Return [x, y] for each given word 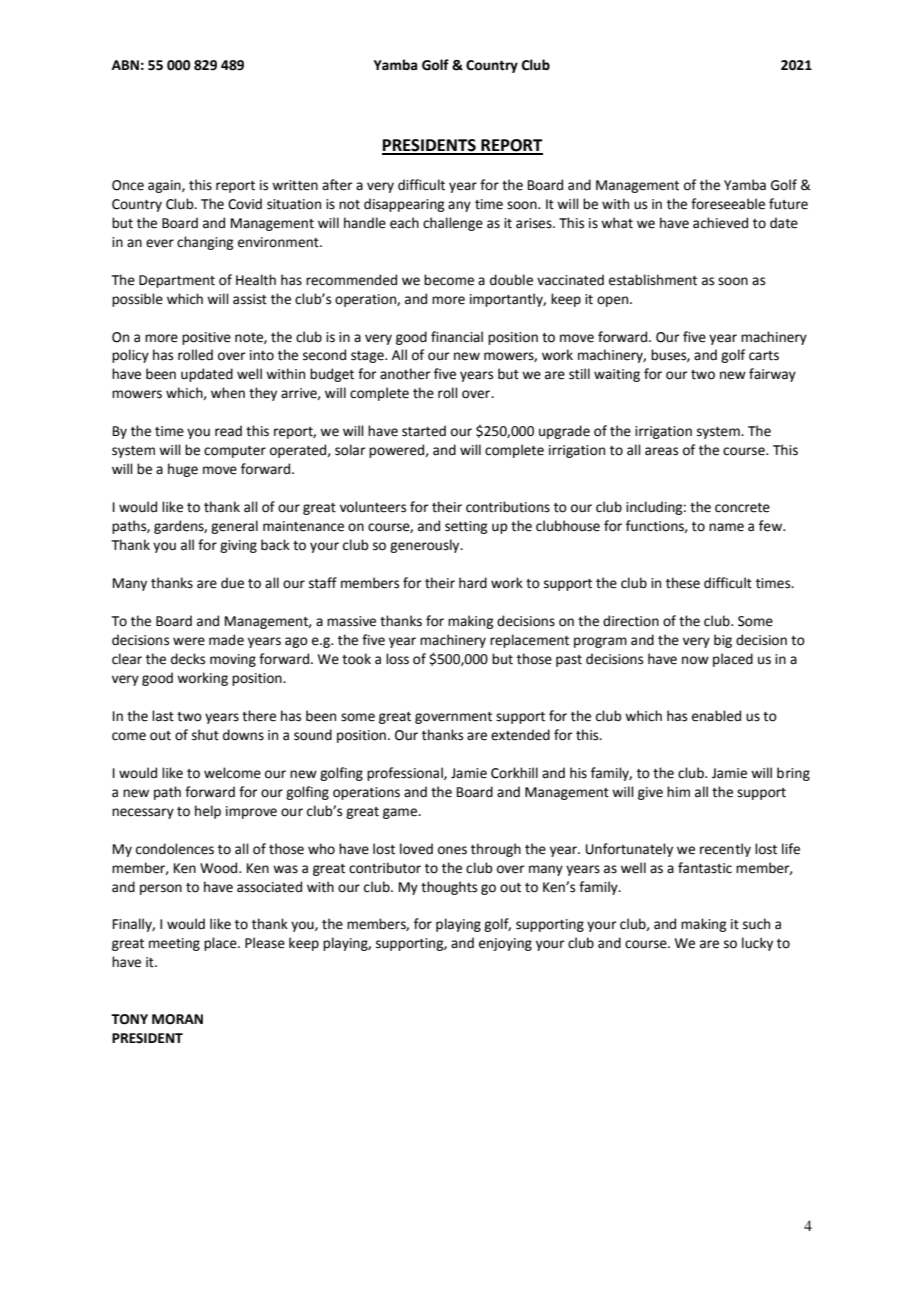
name [726, 527]
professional [406, 774]
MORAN [177, 1019]
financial [457, 337]
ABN [125, 65]
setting [466, 527]
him [678, 791]
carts [764, 356]
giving [238, 546]
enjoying [505, 944]
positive [206, 338]
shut [205, 735]
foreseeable [728, 204]
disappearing [404, 205]
